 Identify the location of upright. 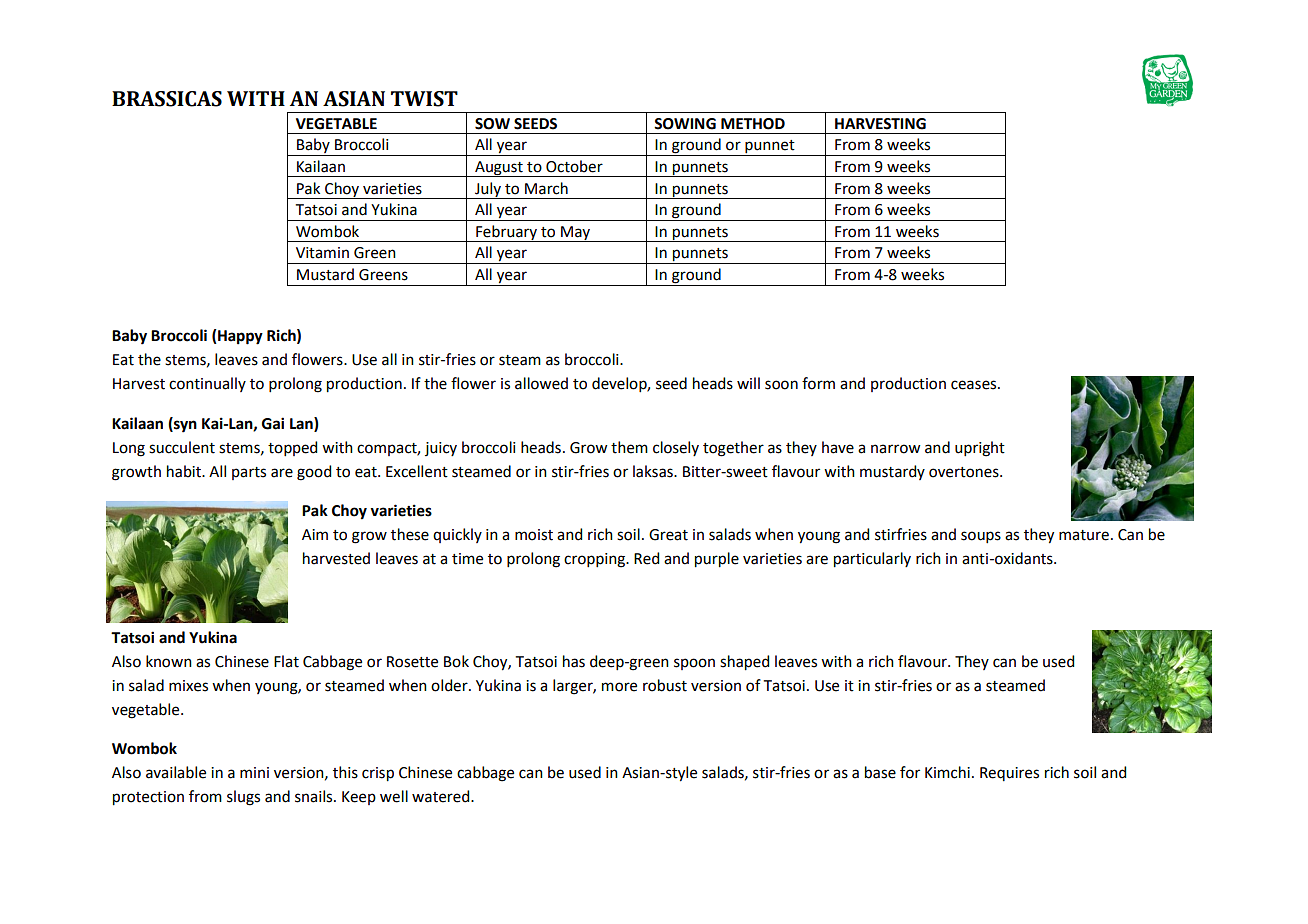
(980, 449).
